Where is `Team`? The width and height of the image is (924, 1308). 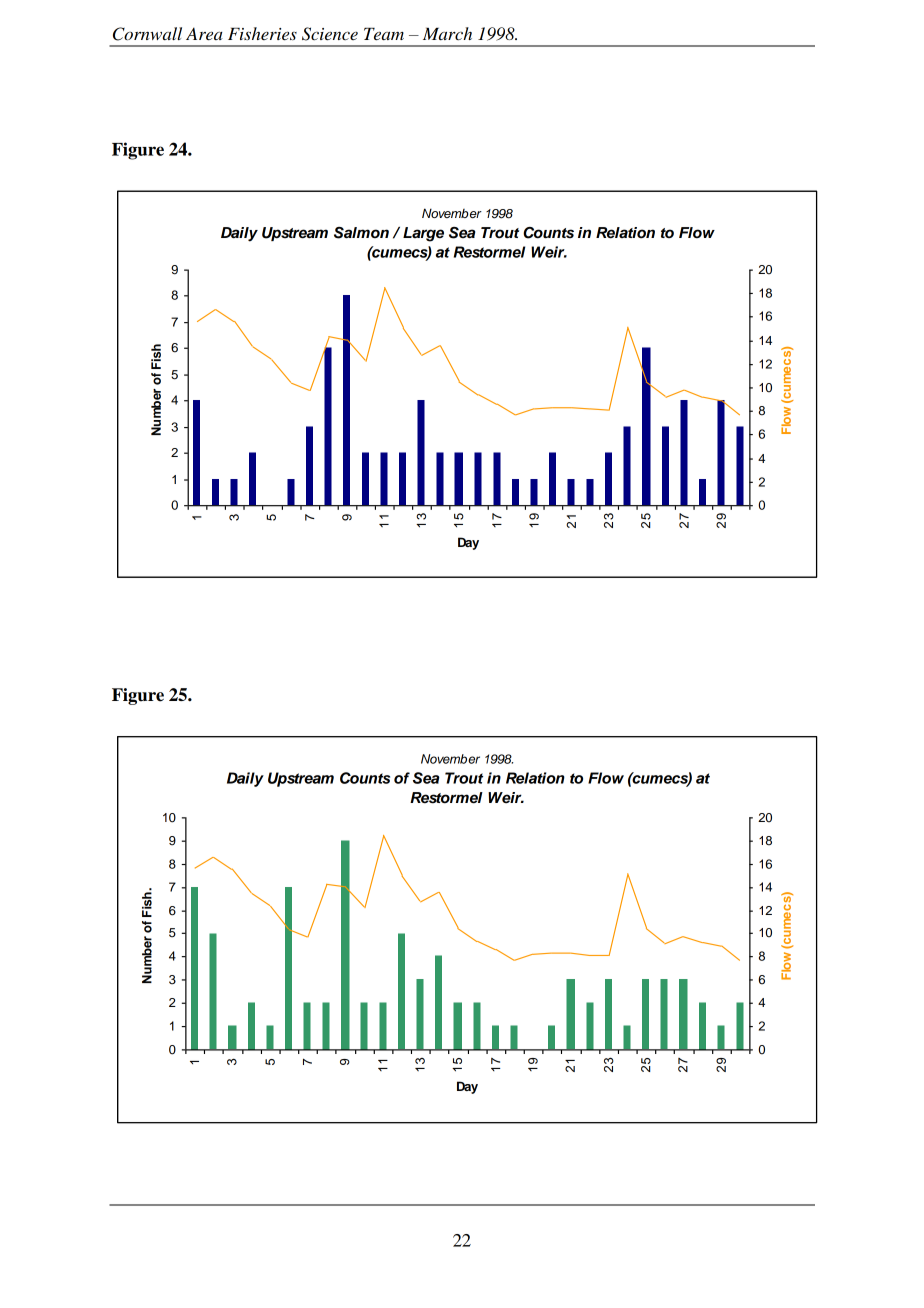
Team is located at coordinates (384, 34).
